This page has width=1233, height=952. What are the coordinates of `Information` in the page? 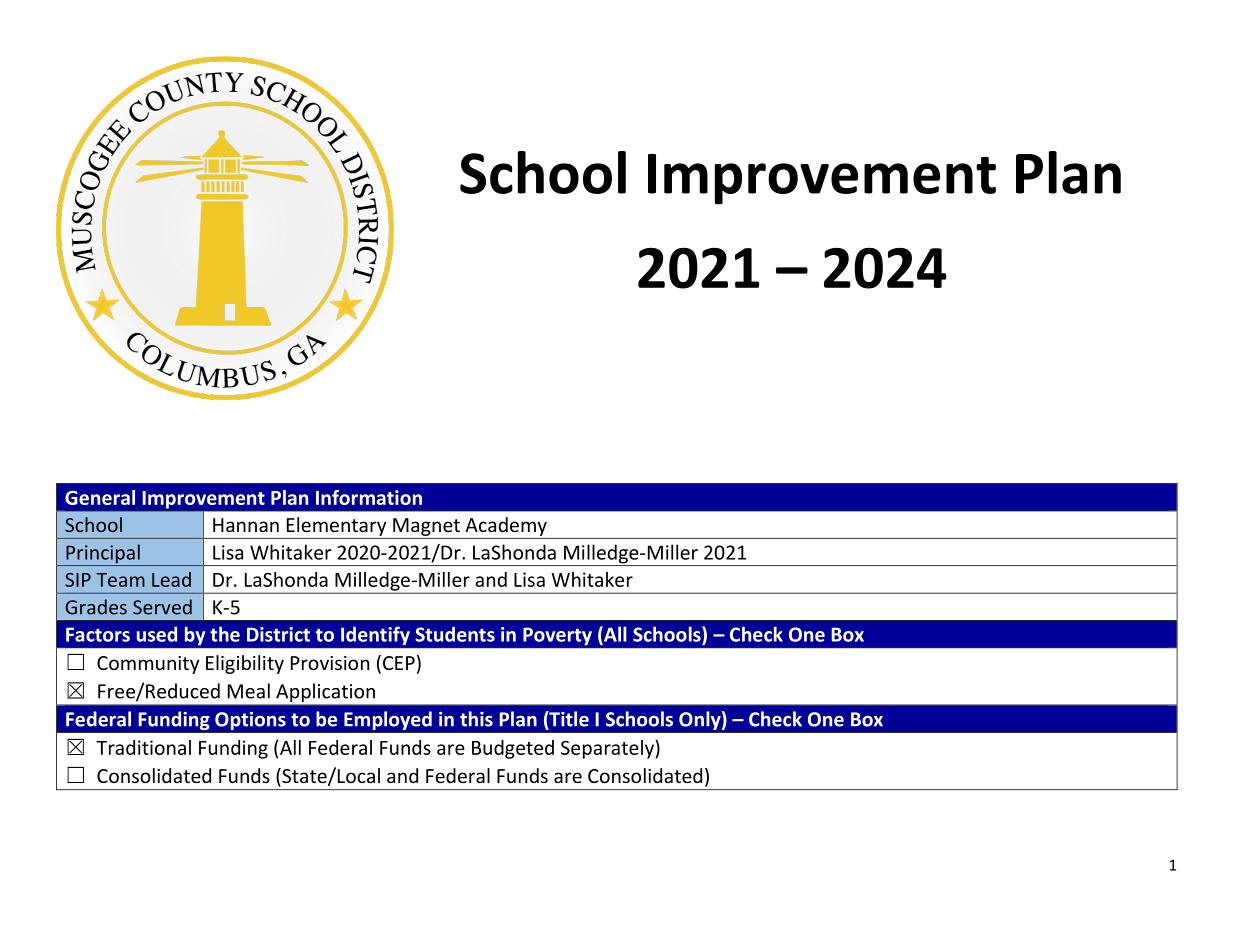 It's located at (369, 497).
